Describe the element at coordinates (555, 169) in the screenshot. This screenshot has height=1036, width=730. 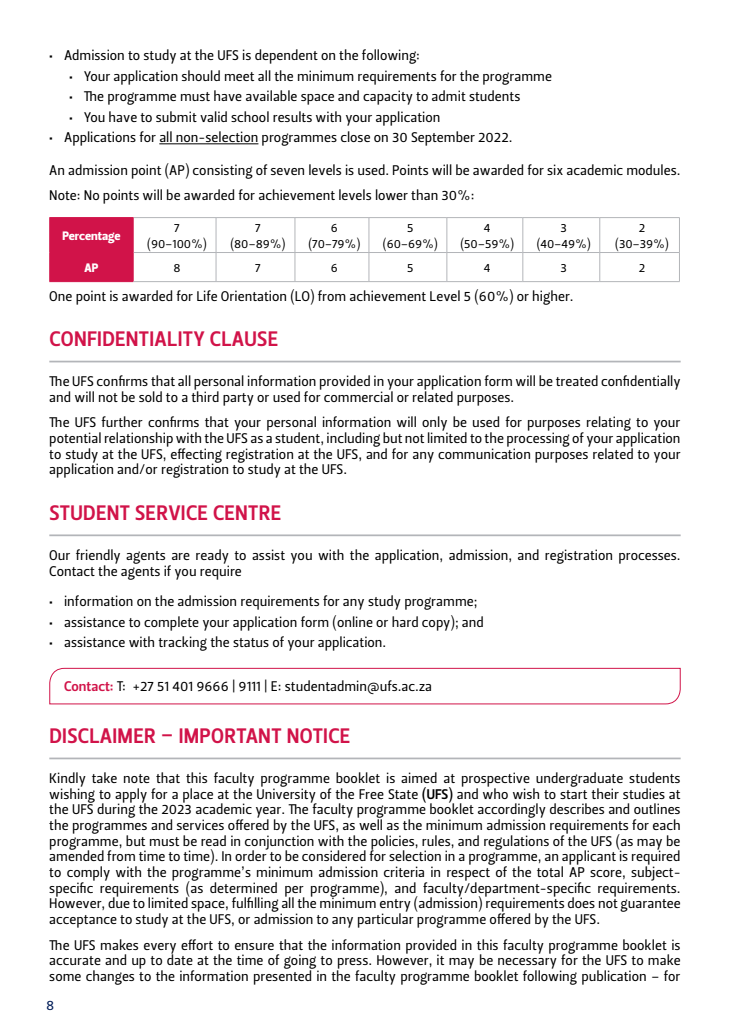
I see `six` at that location.
